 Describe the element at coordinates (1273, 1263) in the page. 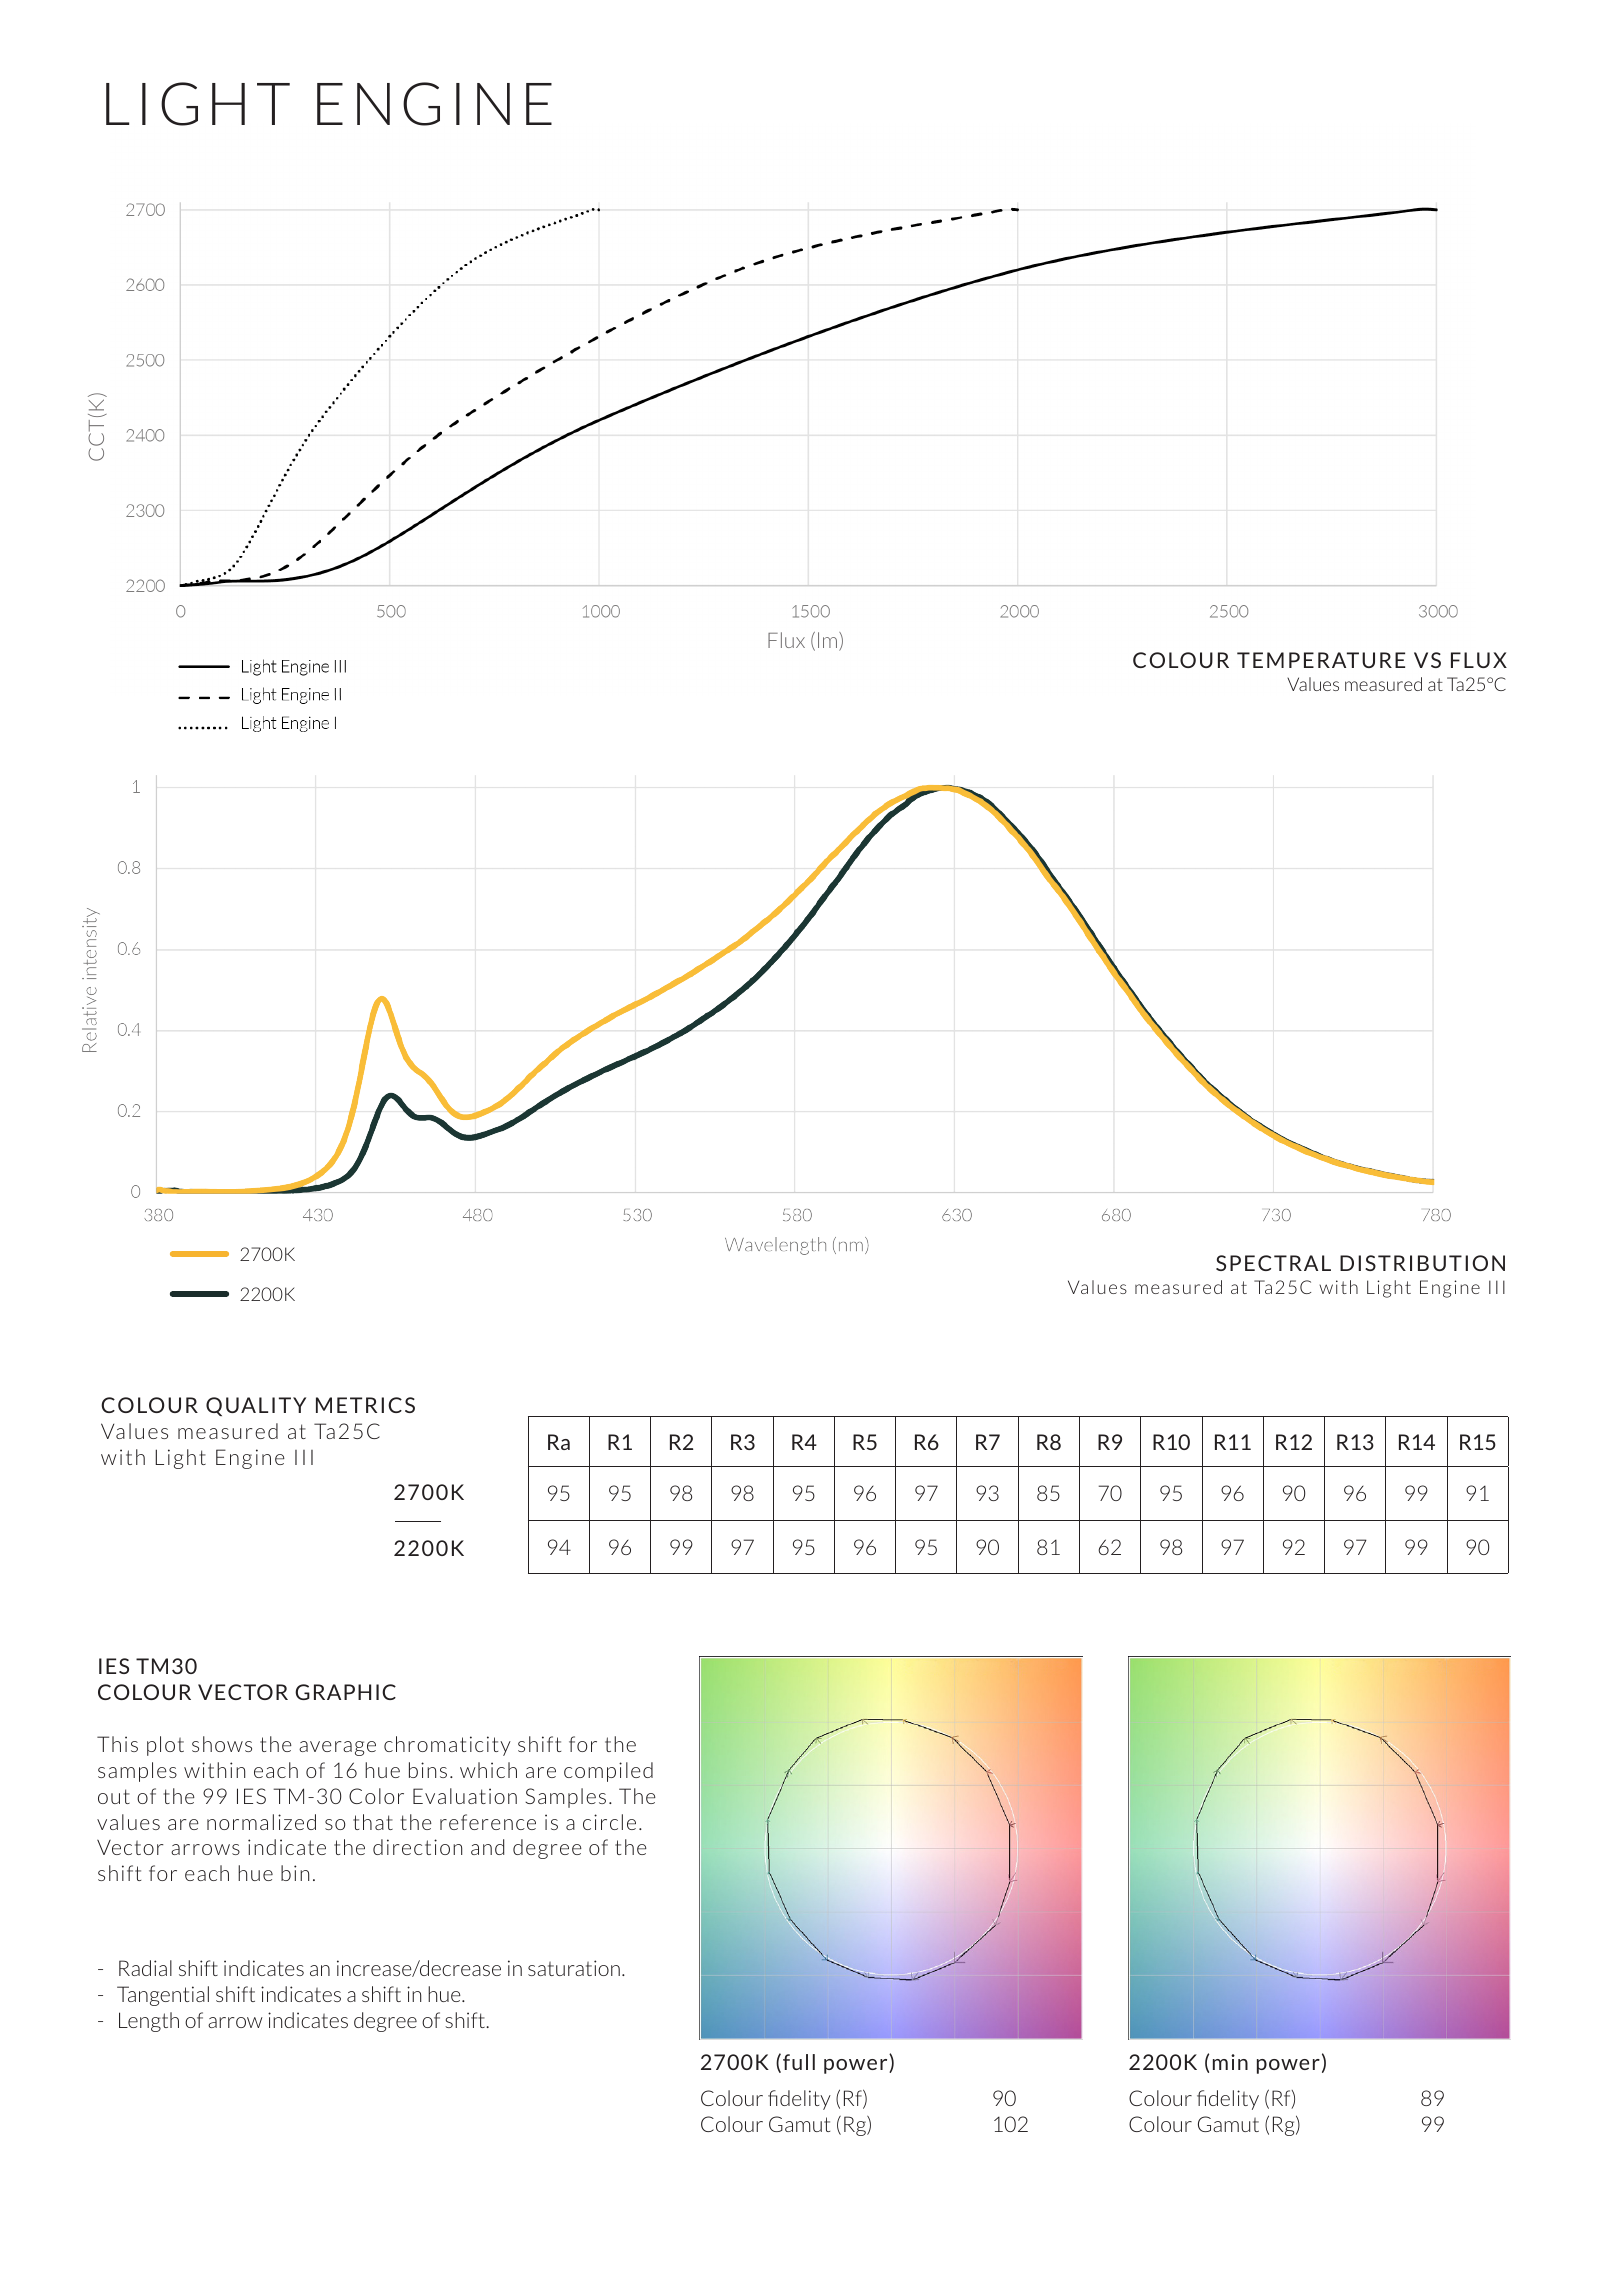

I see `SPECTRAL` at that location.
